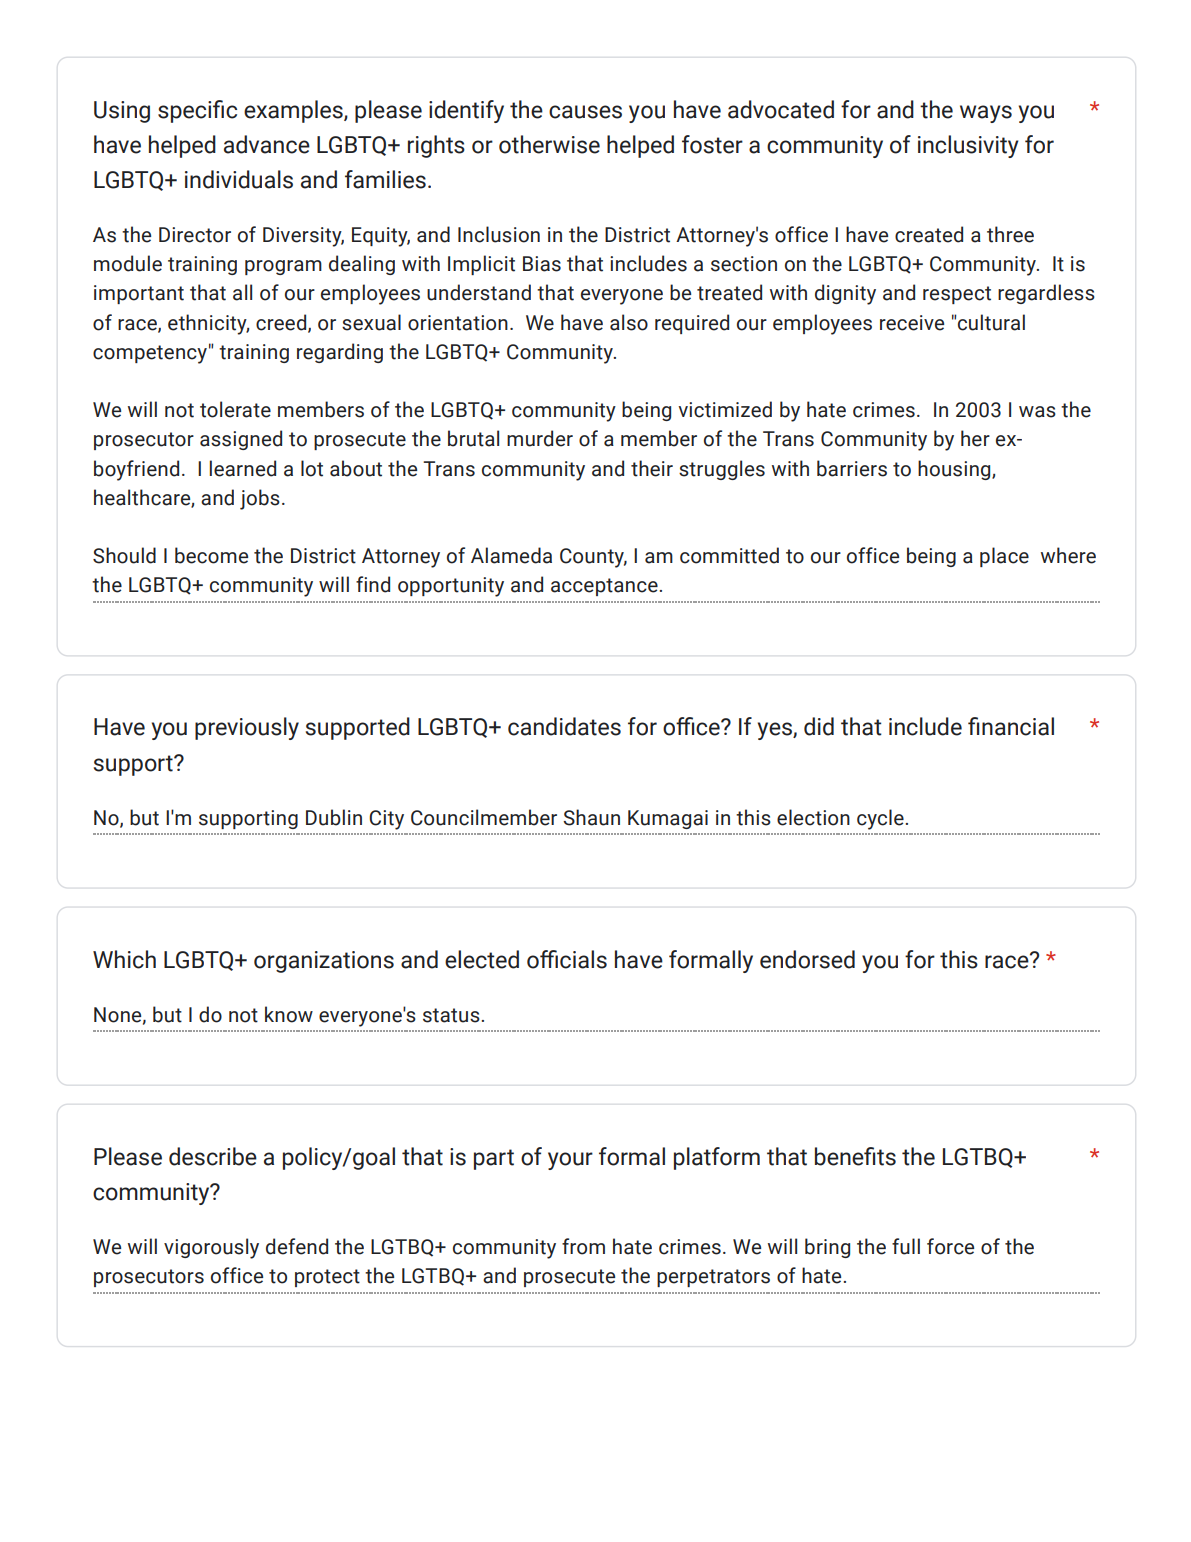 Image resolution: width=1191 pixels, height=1542 pixels. I want to click on receive, so click(912, 323).
